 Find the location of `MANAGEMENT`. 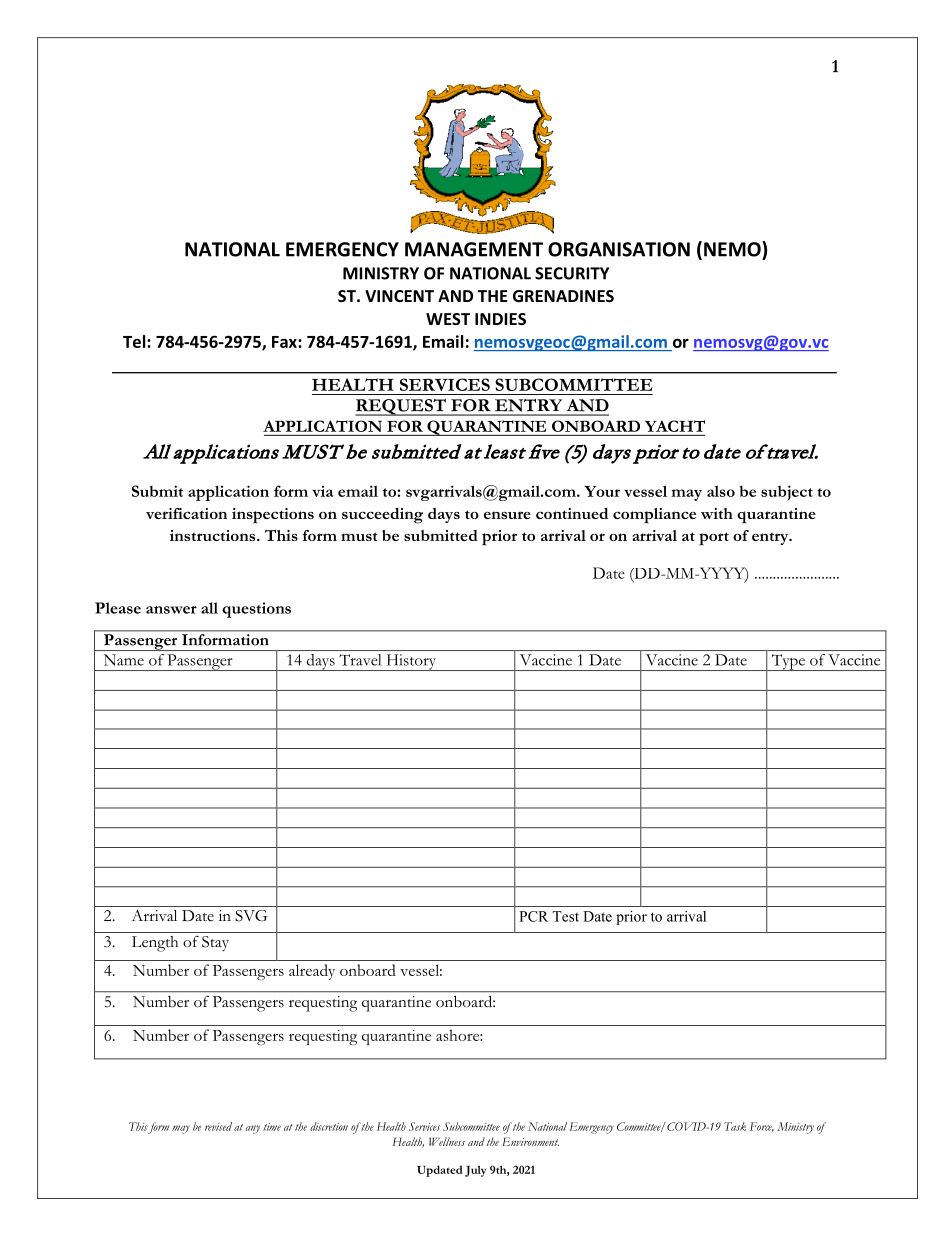

MANAGEMENT is located at coordinates (474, 249).
